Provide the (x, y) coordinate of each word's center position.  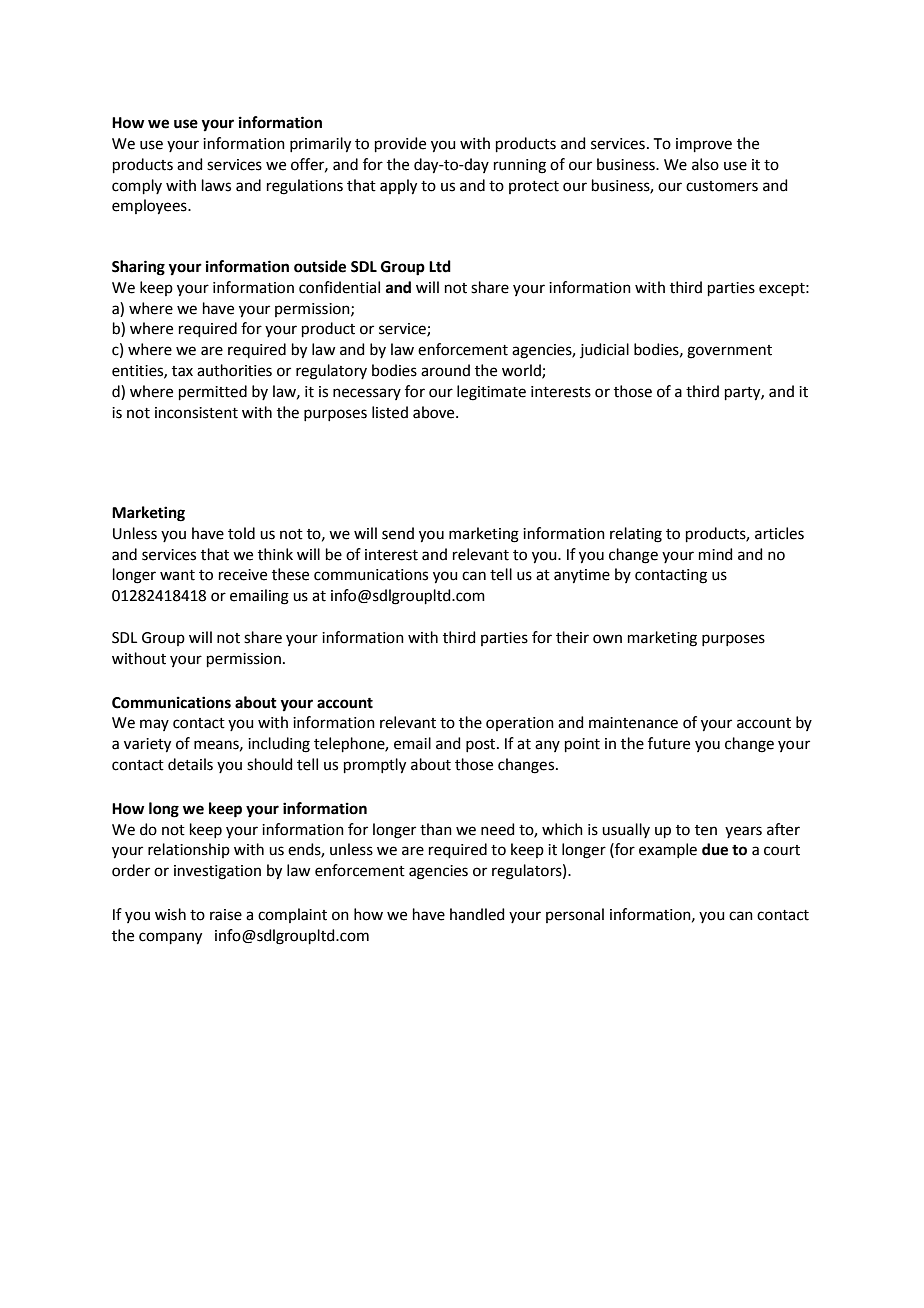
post (482, 745)
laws (216, 185)
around (445, 370)
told (241, 533)
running (520, 166)
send (398, 533)
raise (226, 915)
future (669, 743)
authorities (234, 370)
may (154, 725)
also (705, 164)
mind (716, 554)
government (729, 352)
